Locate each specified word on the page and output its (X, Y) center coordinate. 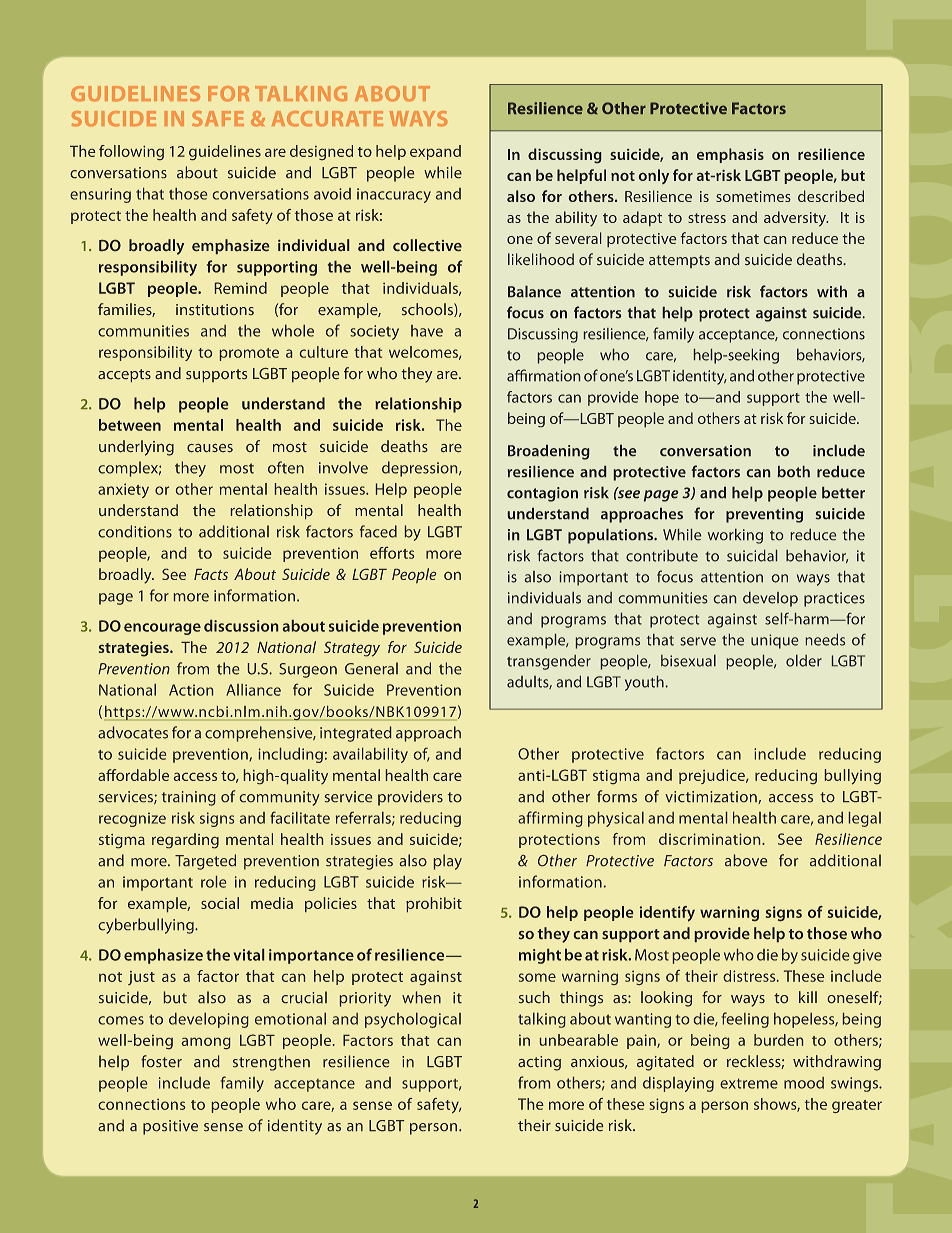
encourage (162, 629)
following (131, 152)
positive (170, 1127)
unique (774, 641)
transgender (549, 662)
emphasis (730, 155)
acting (539, 1063)
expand (435, 152)
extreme (749, 1083)
